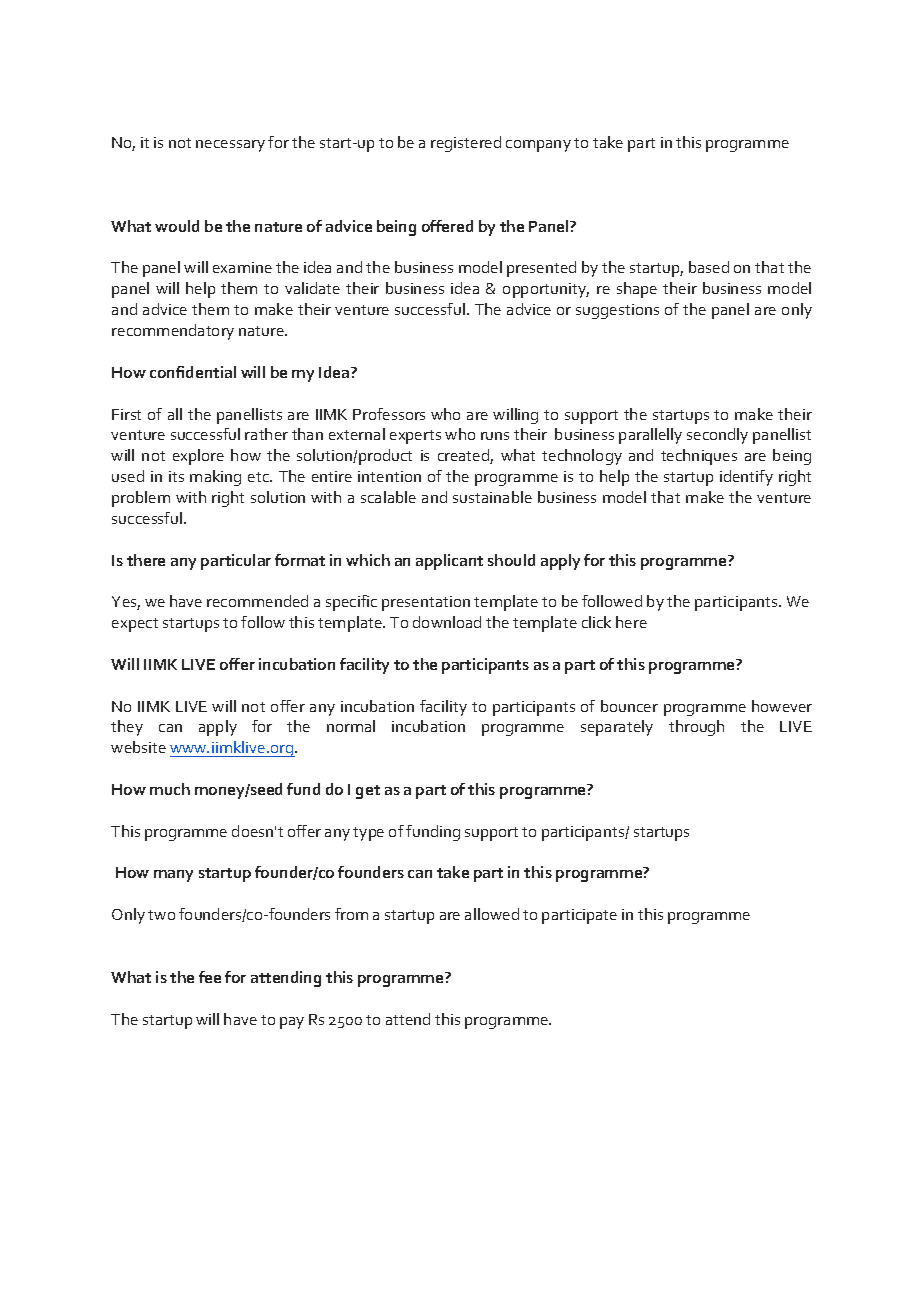 The height and width of the screenshot is (1308, 924). What do you see at coordinates (230, 146) in the screenshot?
I see `necessary` at bounding box center [230, 146].
